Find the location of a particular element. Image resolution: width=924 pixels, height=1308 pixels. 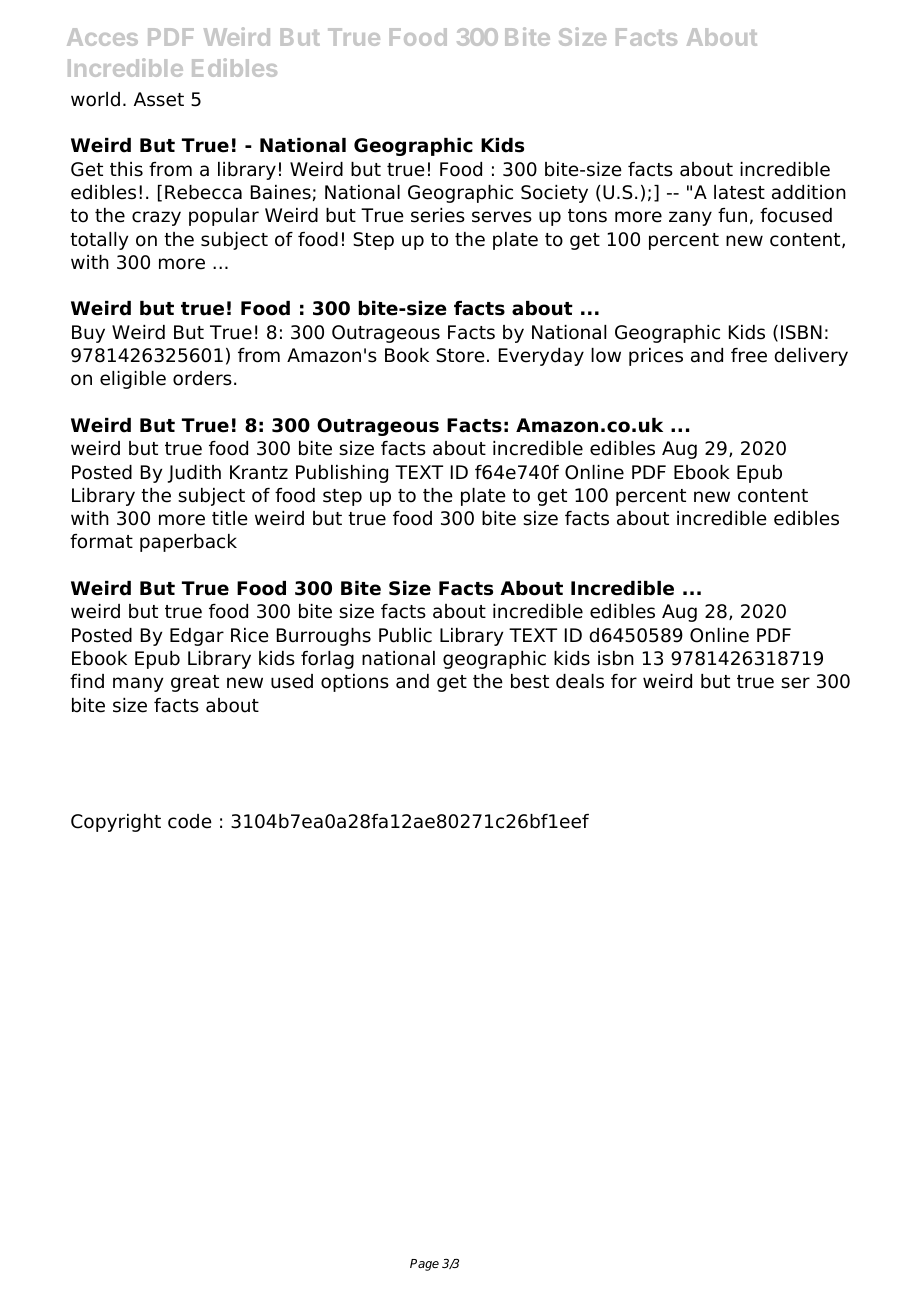

Edgar is located at coordinates (197, 637).
